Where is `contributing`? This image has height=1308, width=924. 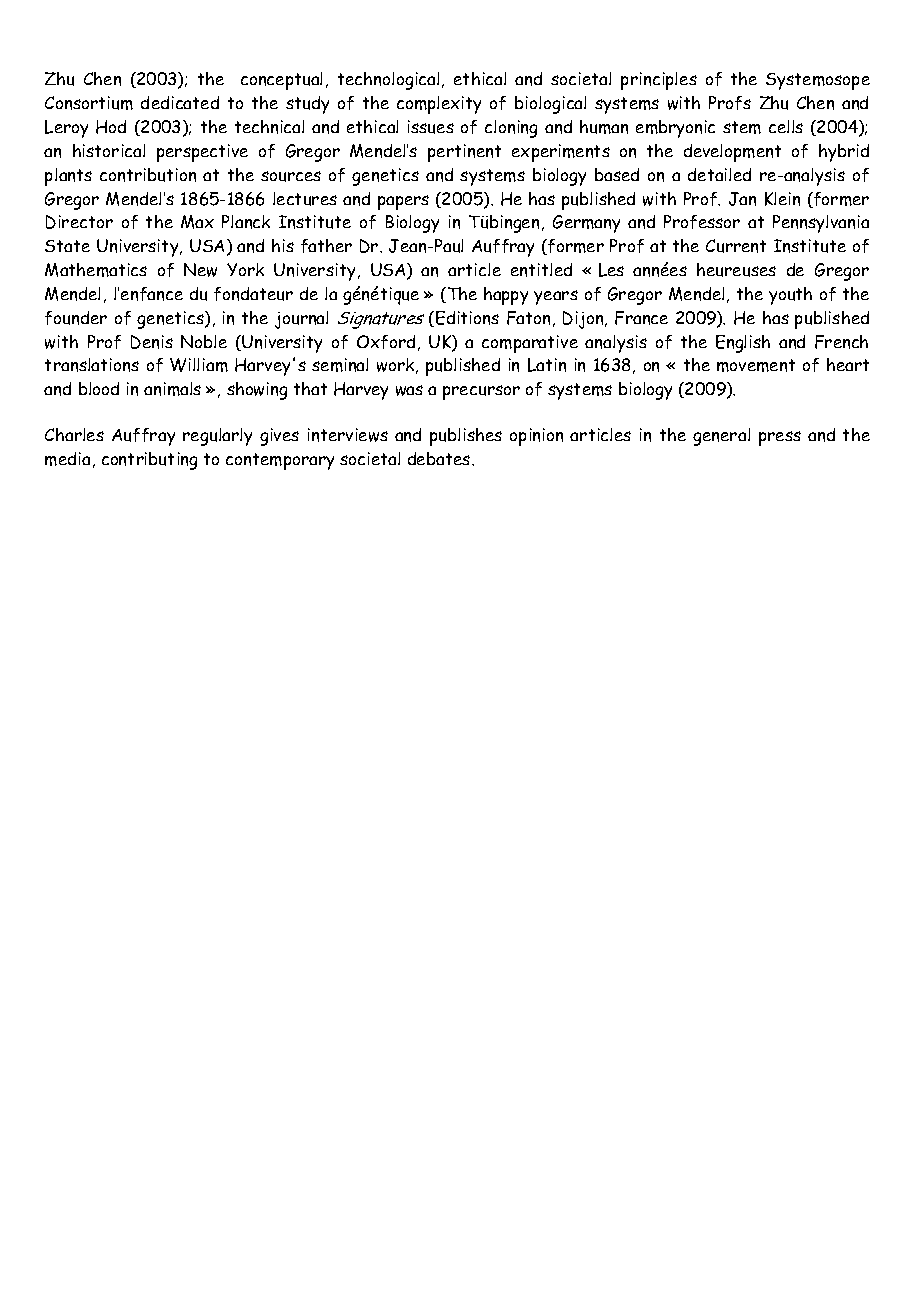
contributing is located at coordinates (149, 461).
